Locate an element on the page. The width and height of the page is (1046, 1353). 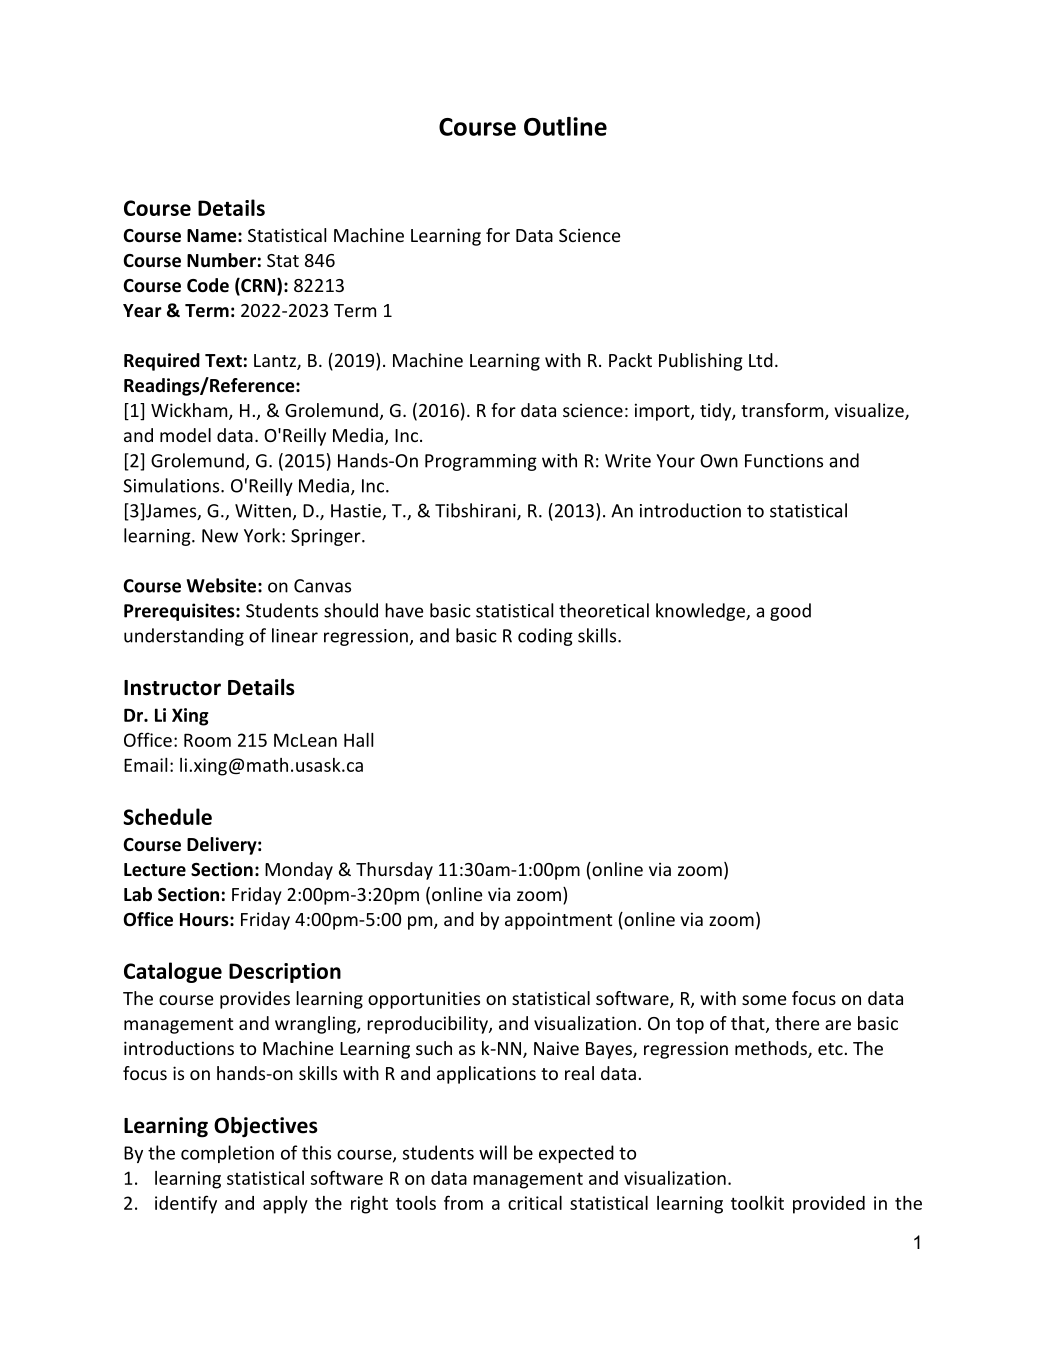
will is located at coordinates (493, 1152).
